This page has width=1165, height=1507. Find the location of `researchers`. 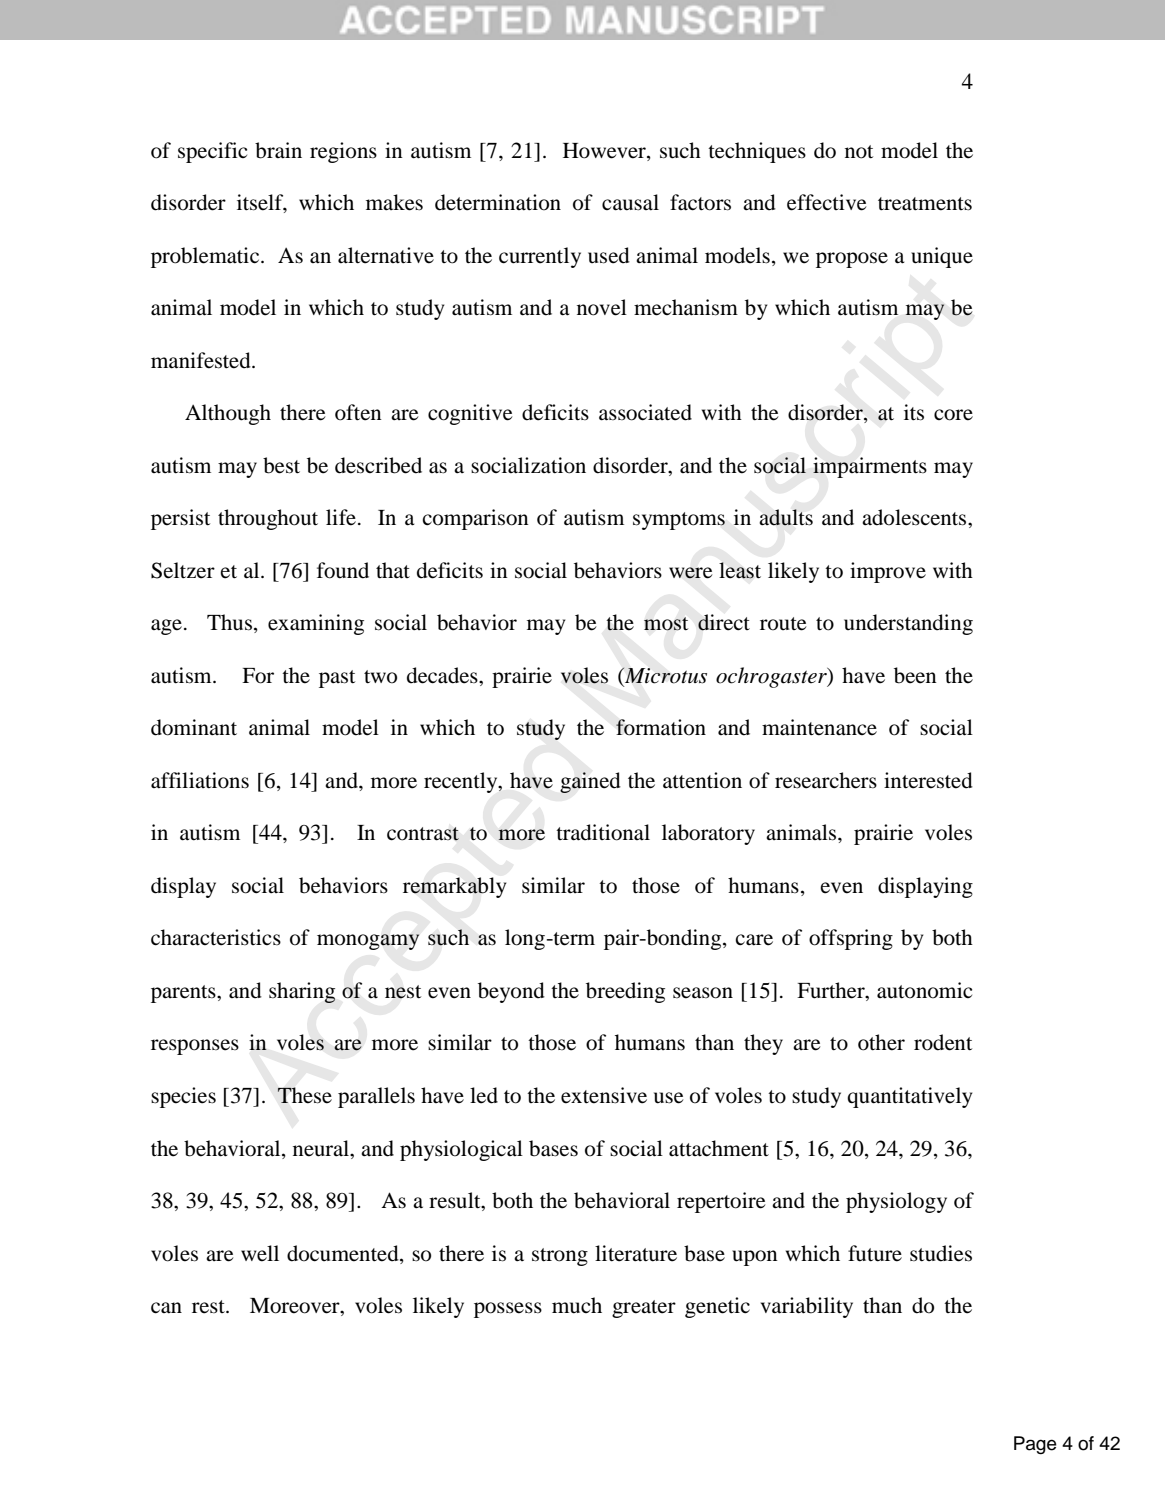

researchers is located at coordinates (826, 780).
